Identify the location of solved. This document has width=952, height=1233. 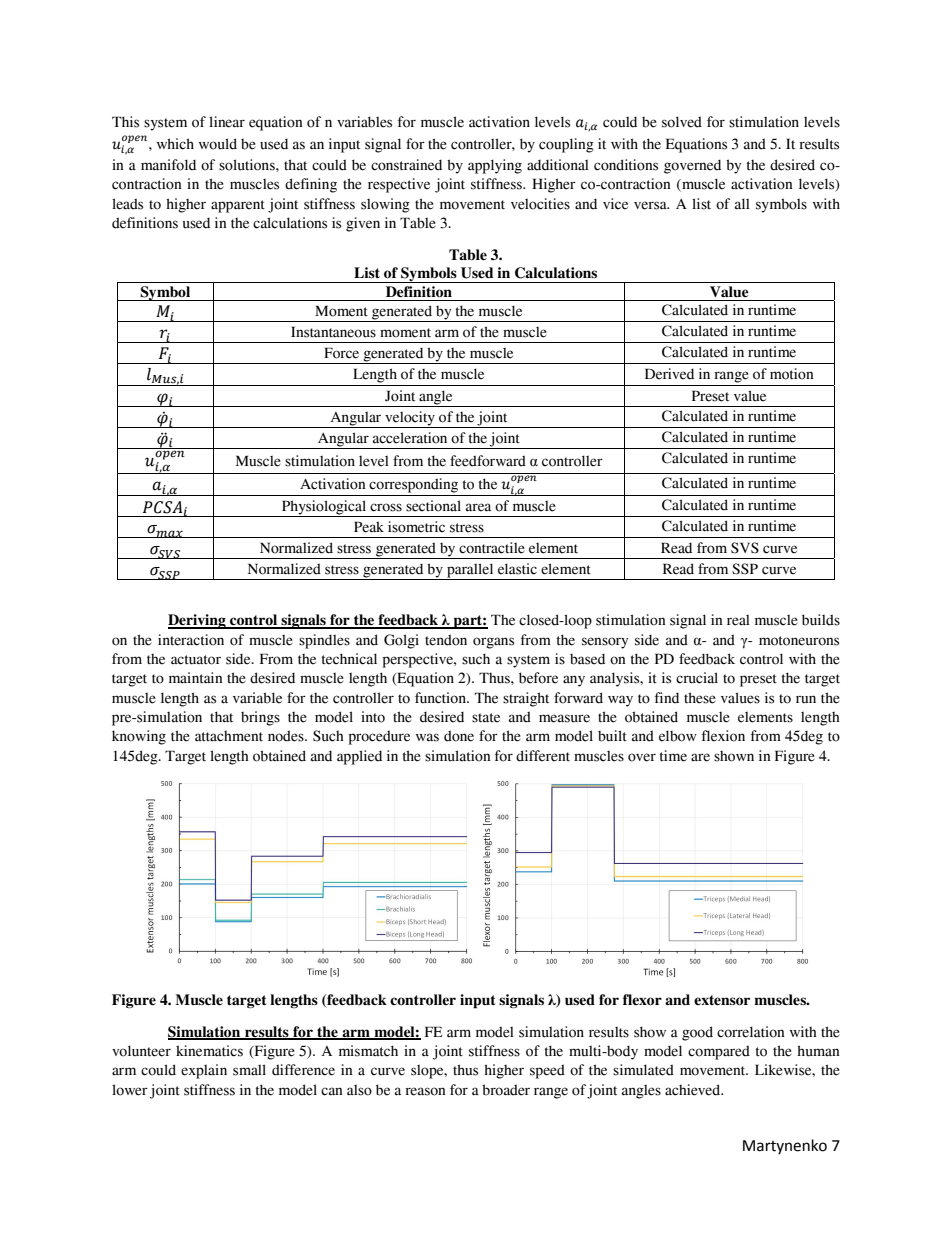
(682, 122).
